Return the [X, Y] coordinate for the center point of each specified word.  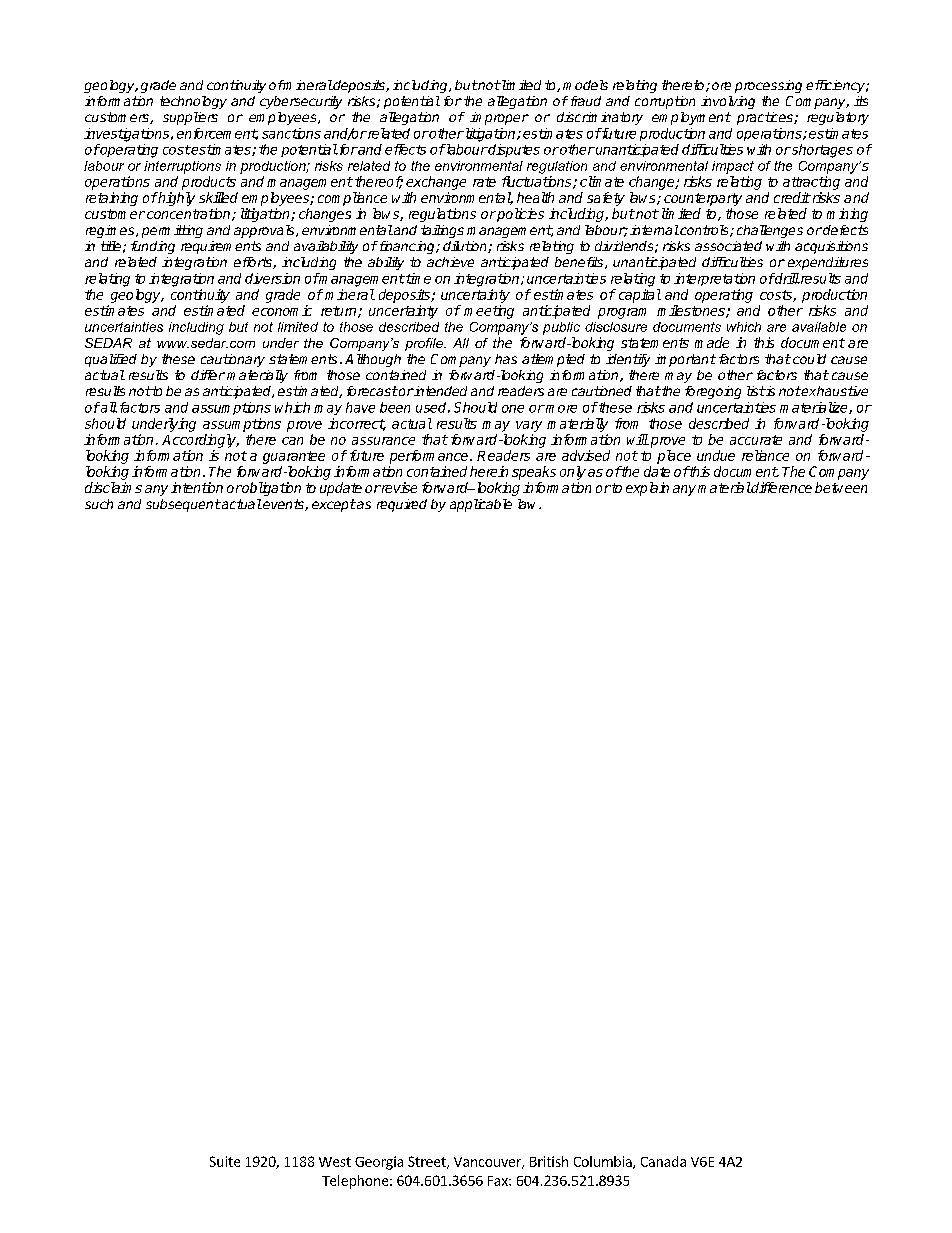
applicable [481, 505]
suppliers [190, 118]
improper [499, 118]
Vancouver [488, 1163]
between [841, 487]
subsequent [183, 505]
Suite [225, 1161]
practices [766, 118]
